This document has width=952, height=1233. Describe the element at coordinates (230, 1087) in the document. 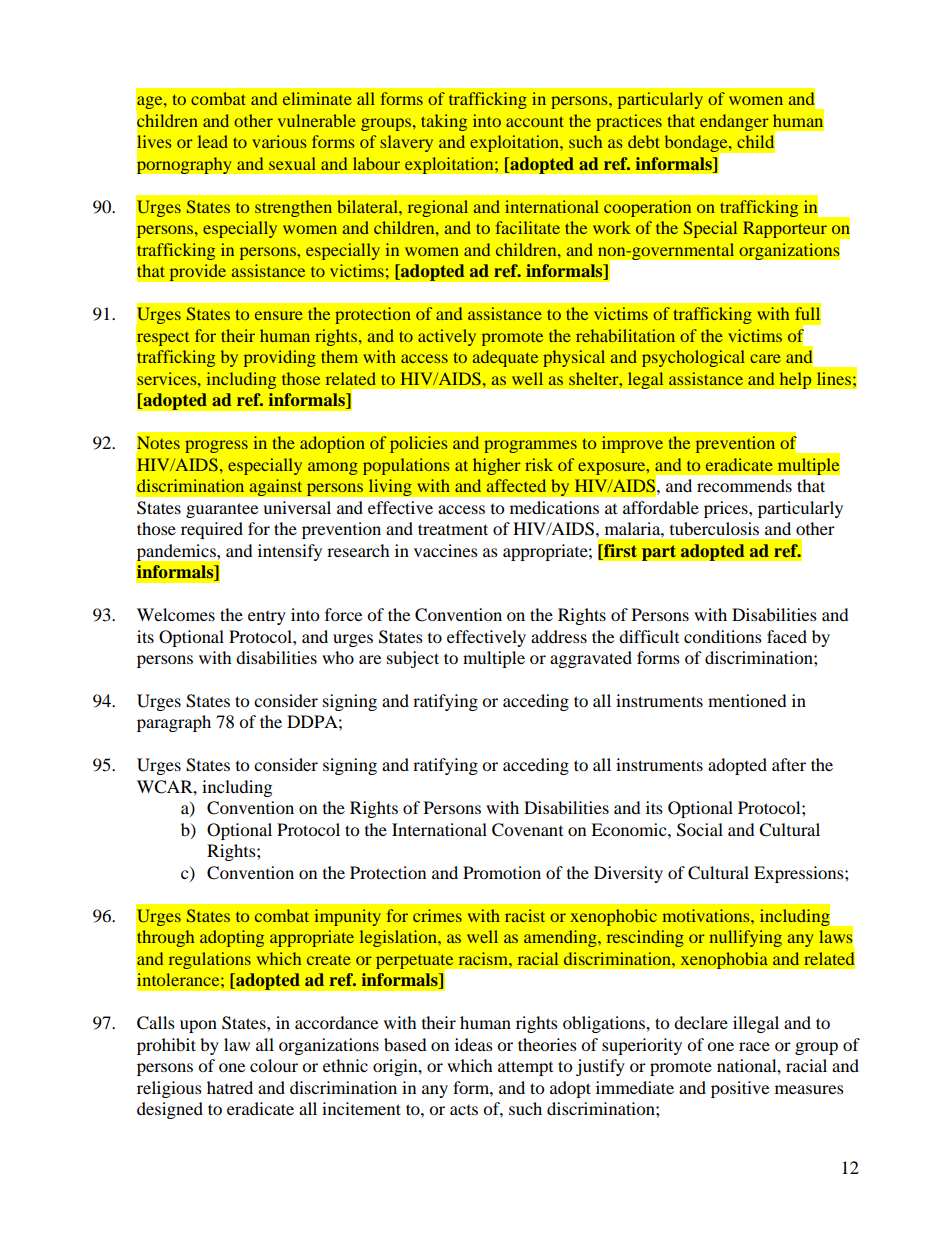

I see `hatred` at that location.
